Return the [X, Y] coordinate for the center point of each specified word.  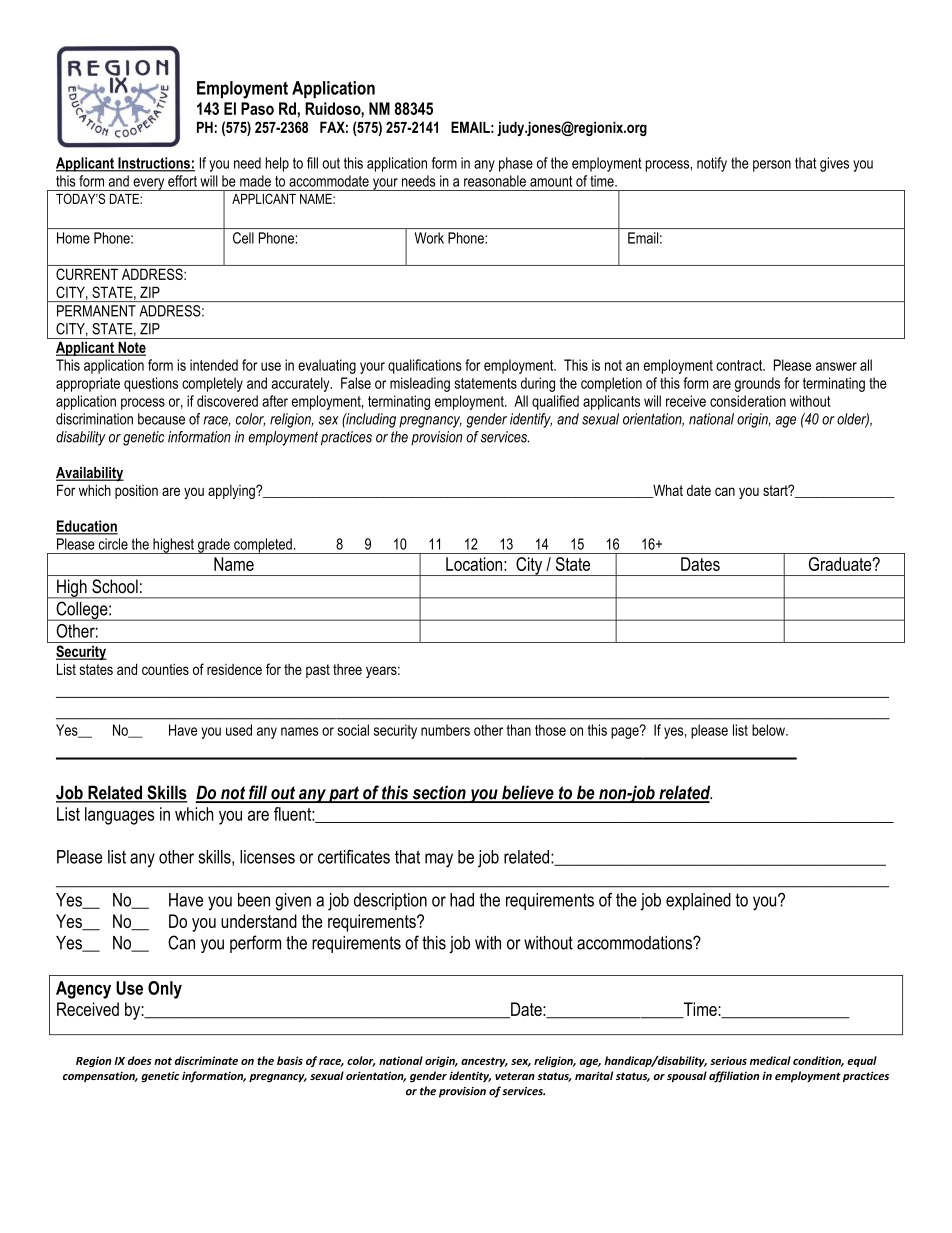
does [140, 1060]
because [161, 419]
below [769, 730]
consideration [748, 401]
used [239, 730]
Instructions [154, 164]
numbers [445, 730]
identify [531, 420]
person [772, 166]
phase [516, 164]
